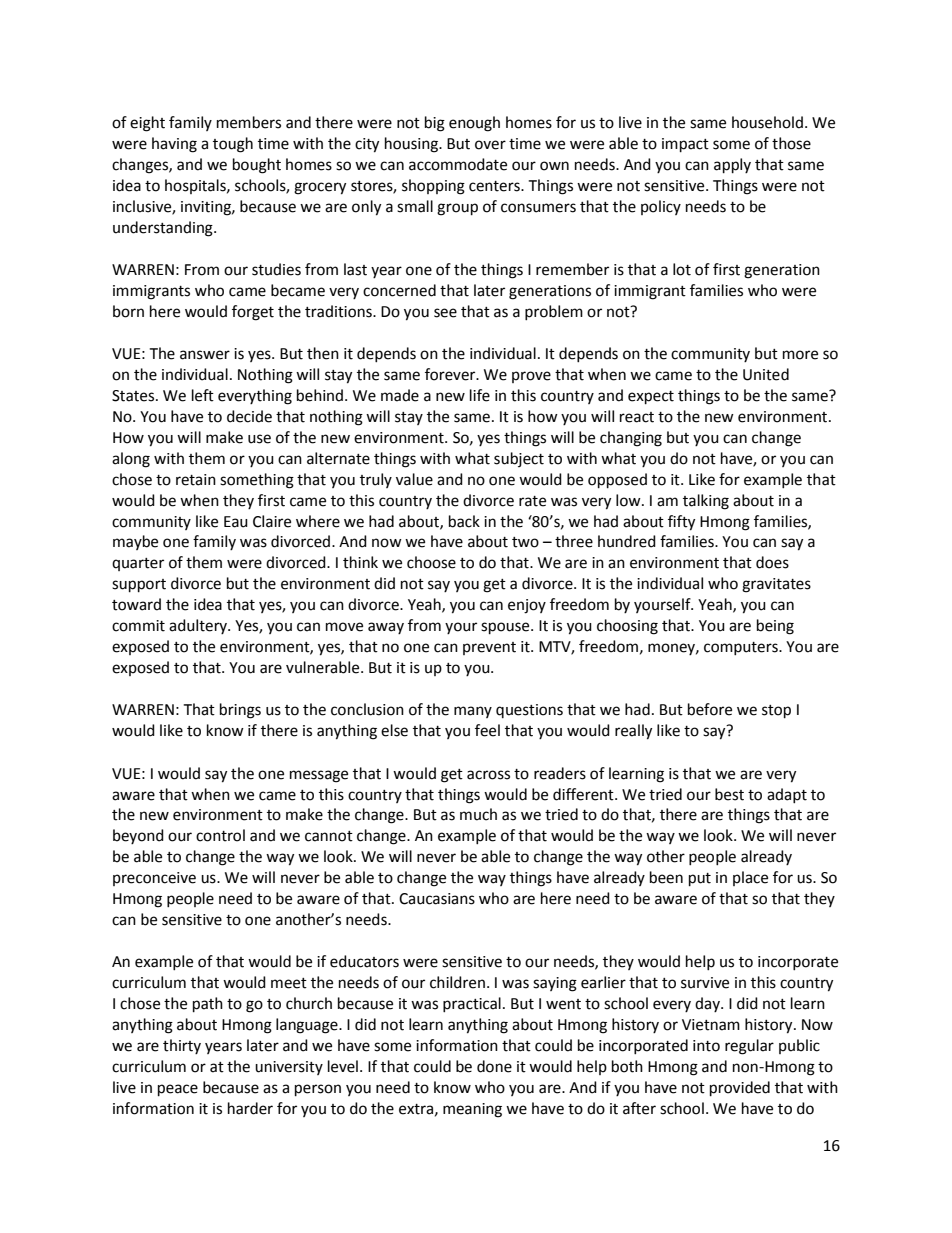  I want to click on accommodate, so click(458, 164).
